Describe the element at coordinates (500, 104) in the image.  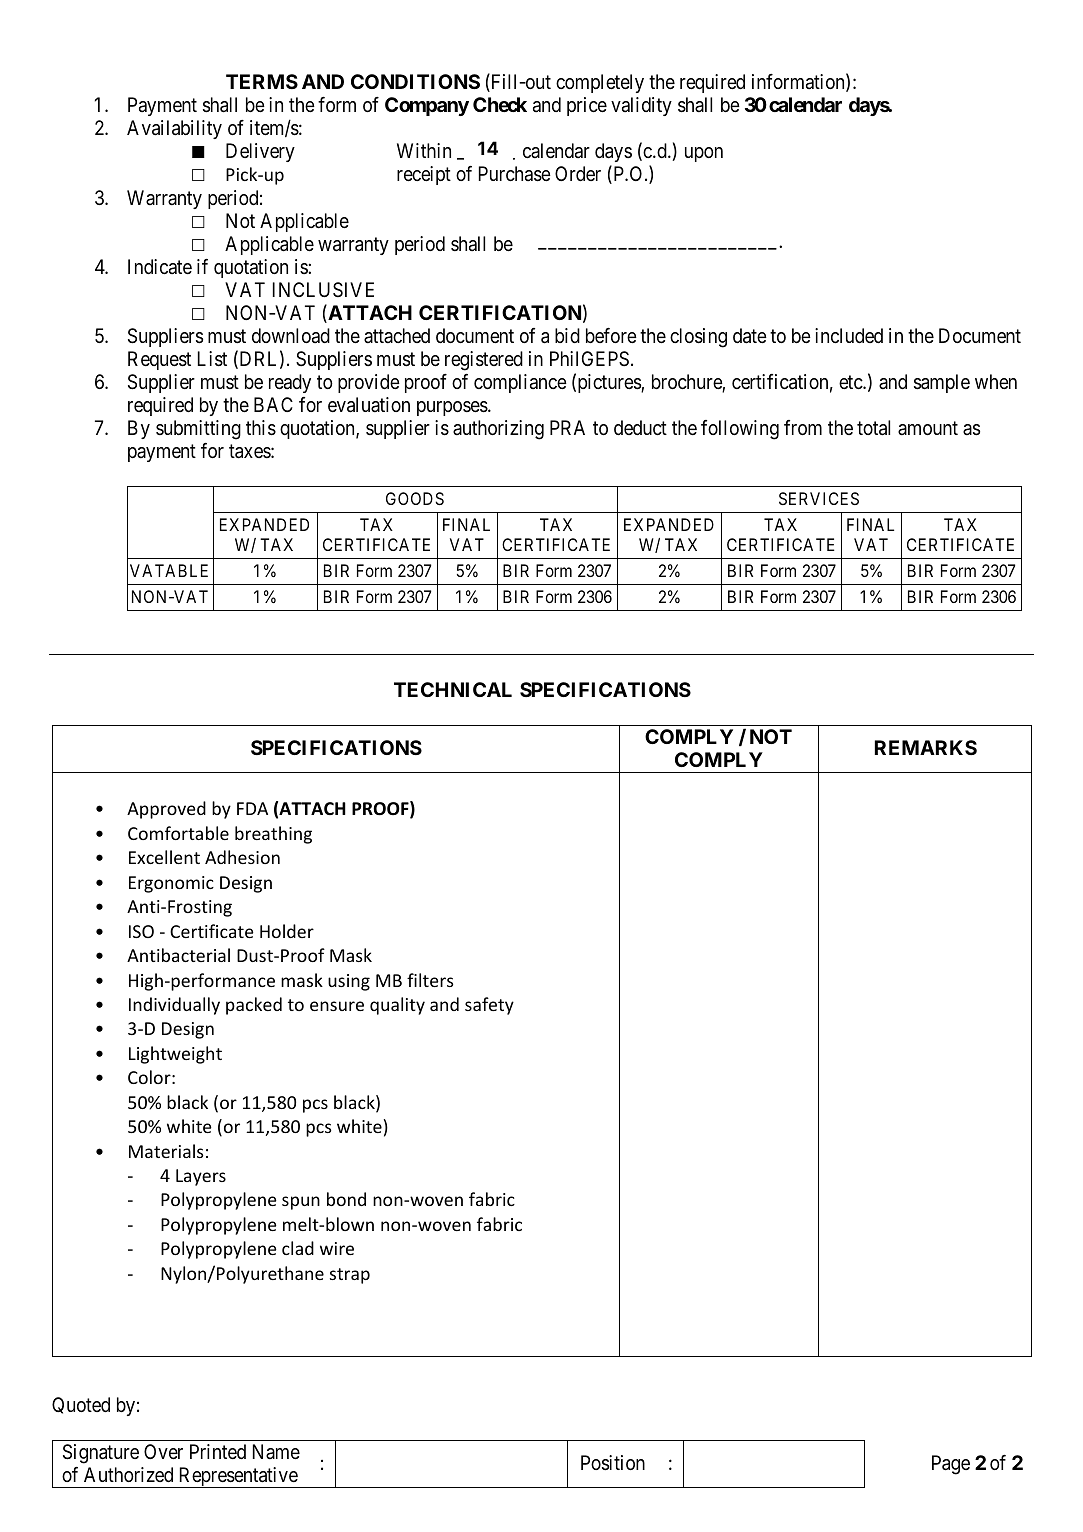
I see `Check` at that location.
